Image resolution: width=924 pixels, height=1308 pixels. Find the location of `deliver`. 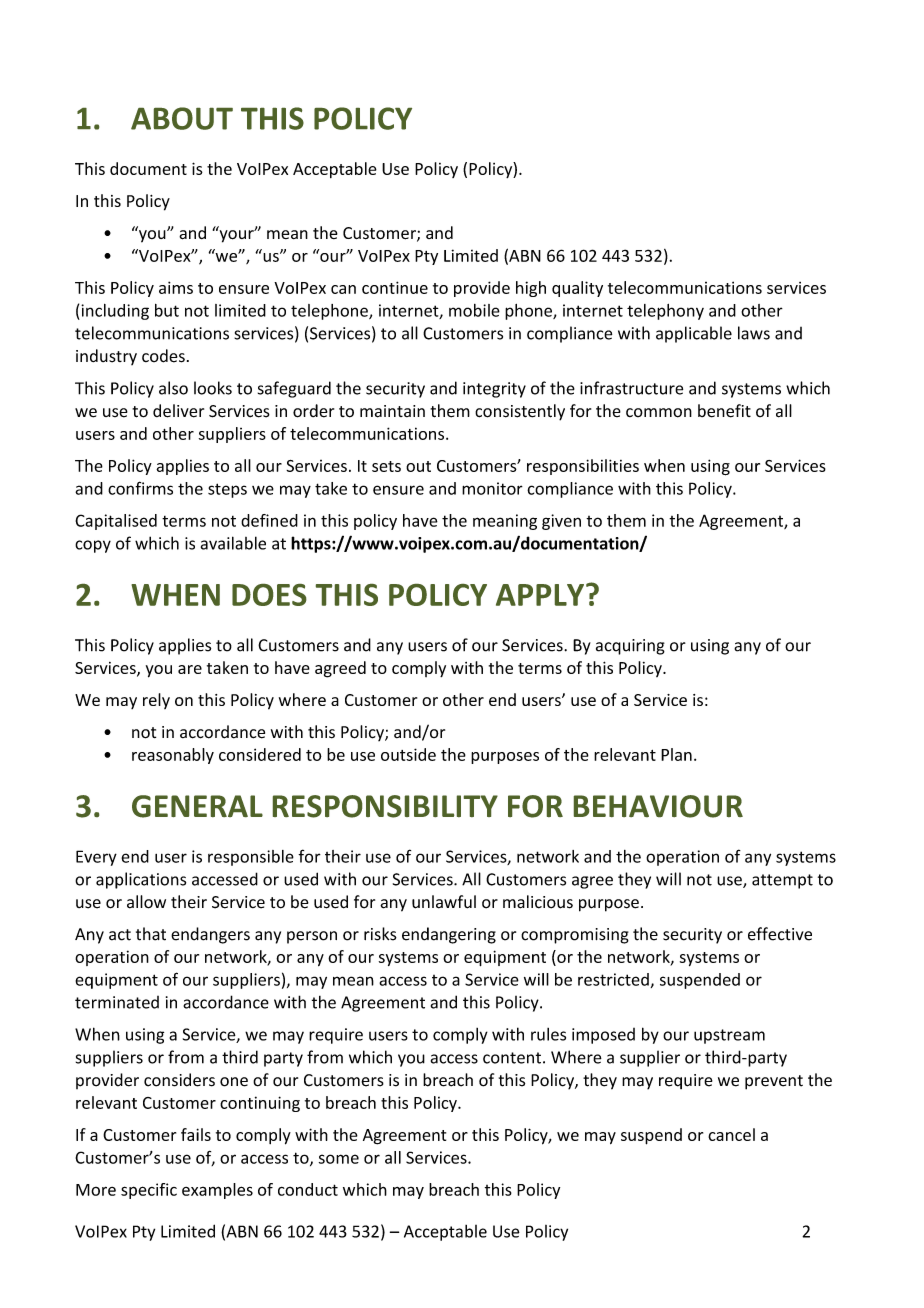

deliver is located at coordinates (178, 411).
